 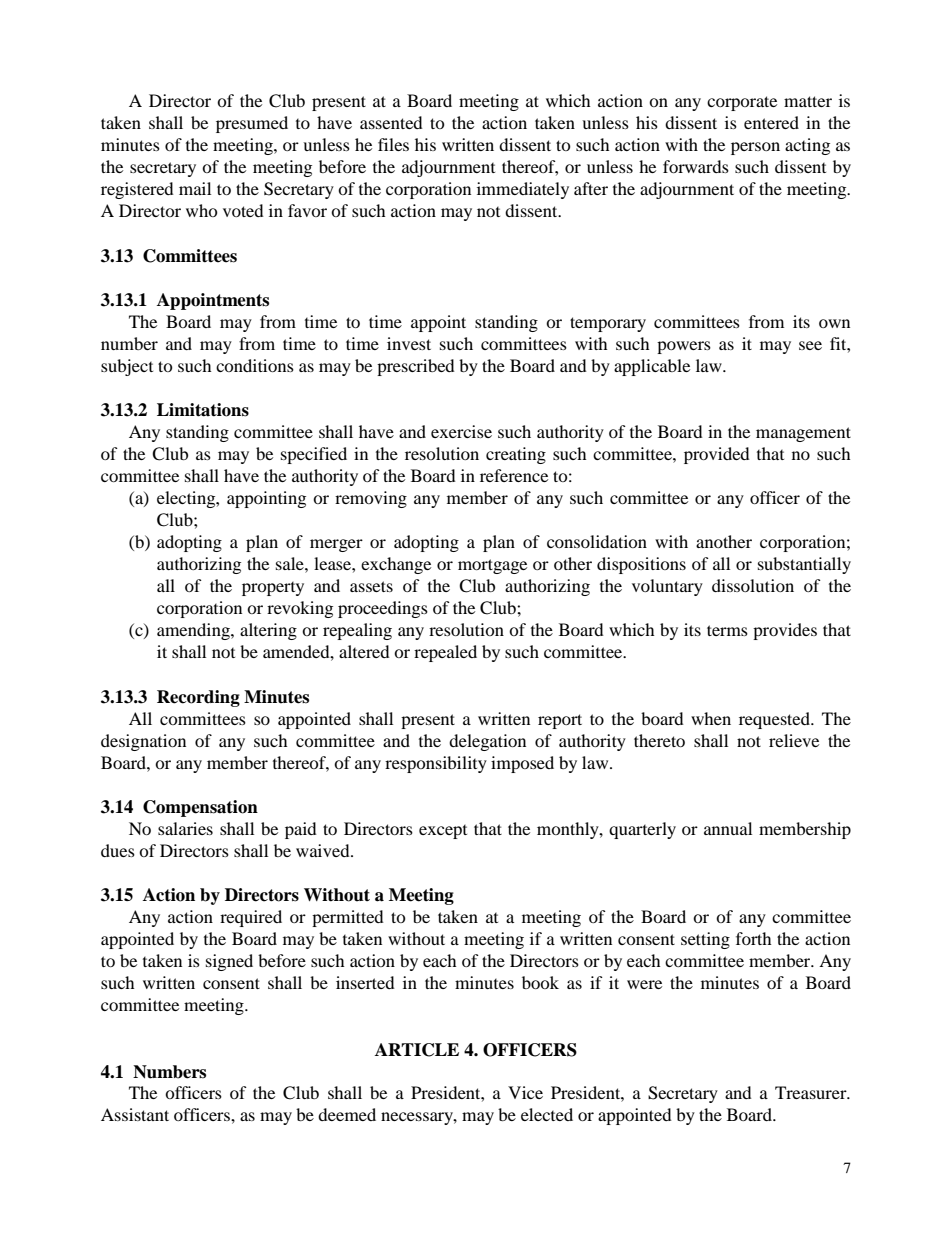 What do you see at coordinates (492, 566) in the page?
I see `mortgage` at bounding box center [492, 566].
